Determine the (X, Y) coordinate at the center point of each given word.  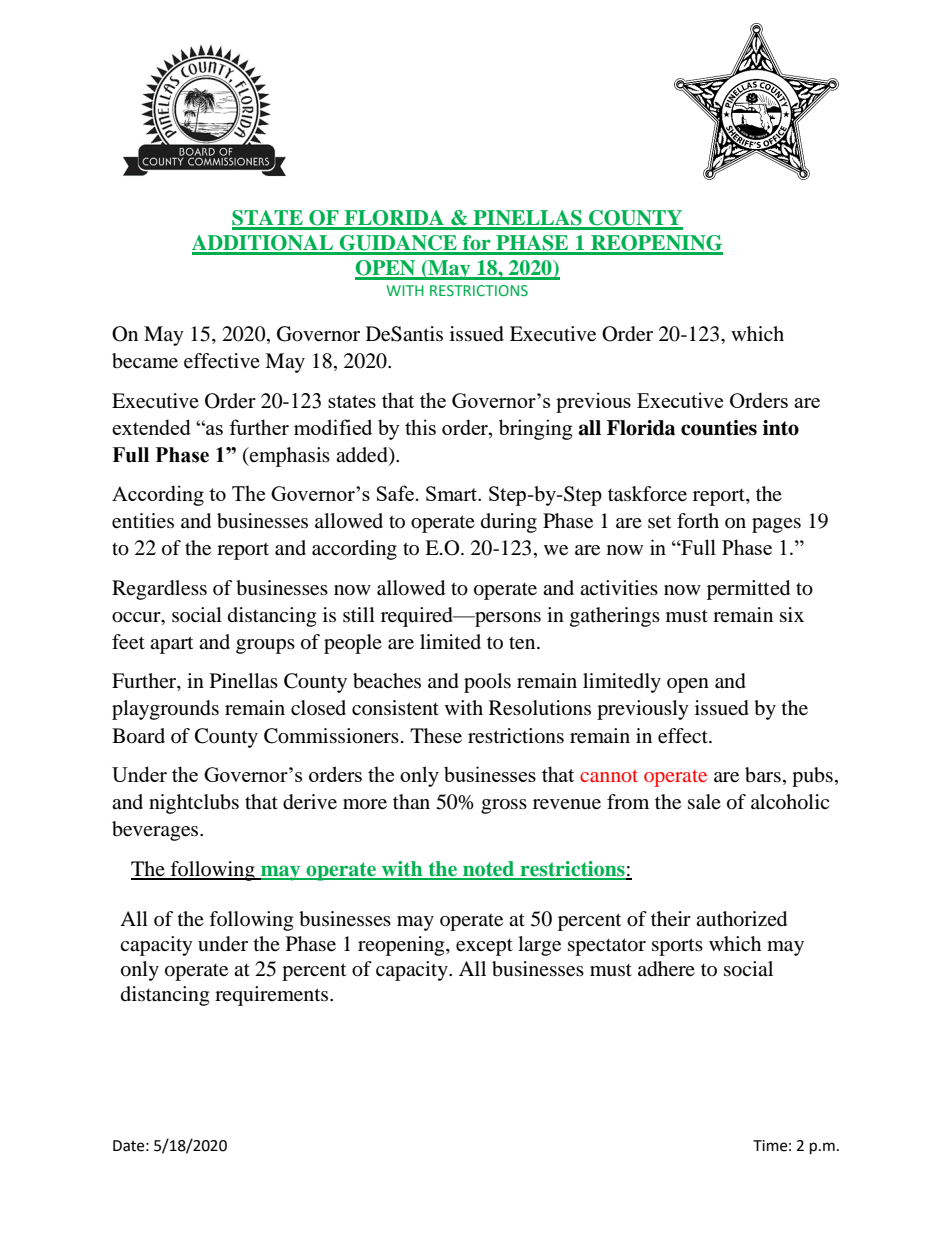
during (509, 523)
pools (487, 683)
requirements (273, 996)
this (420, 427)
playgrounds (165, 710)
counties (719, 428)
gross (504, 806)
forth (698, 521)
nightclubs (194, 804)
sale (704, 802)
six (792, 614)
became (145, 361)
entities (143, 521)
